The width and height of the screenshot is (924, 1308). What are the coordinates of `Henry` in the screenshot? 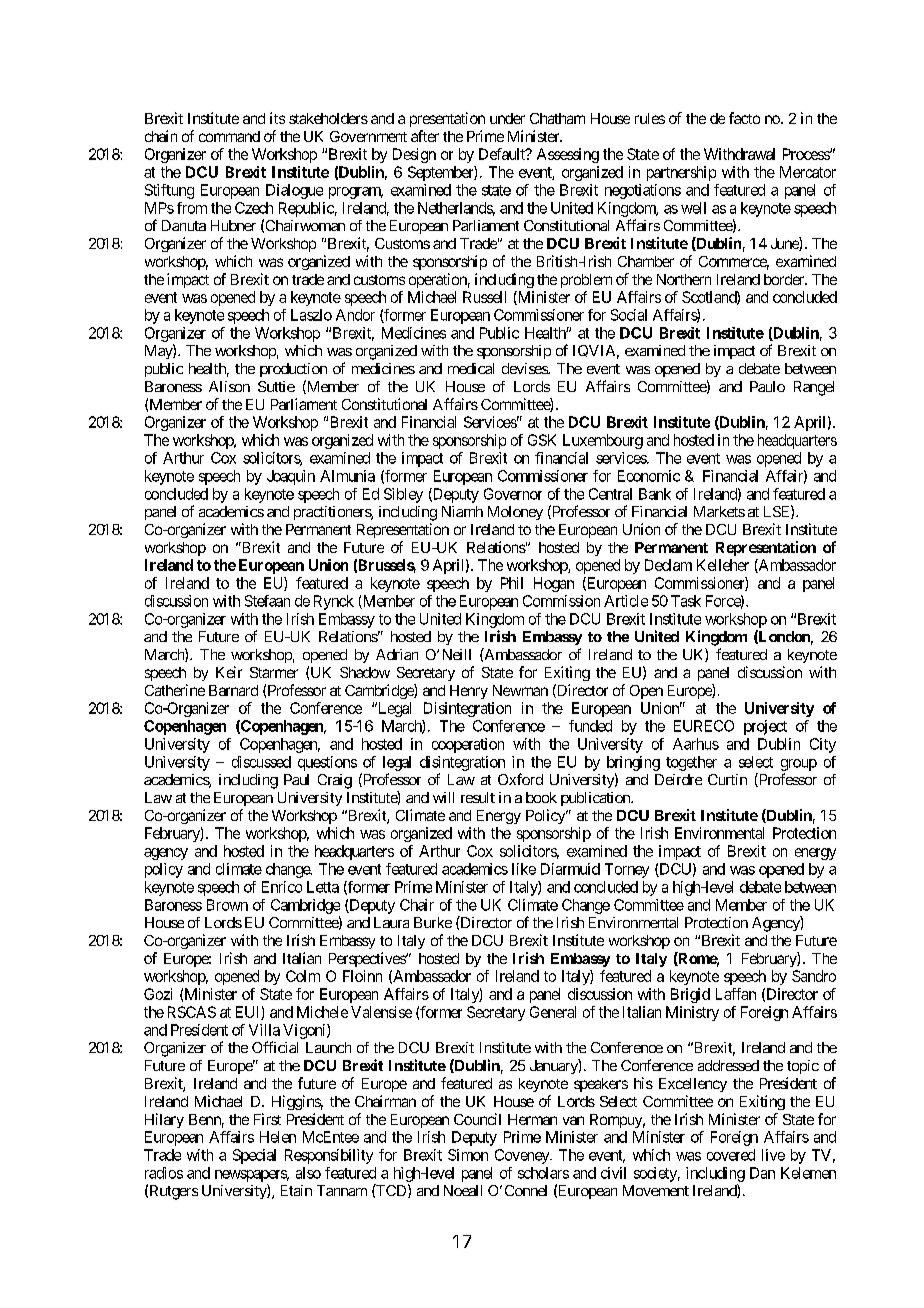 It's located at (469, 692).
